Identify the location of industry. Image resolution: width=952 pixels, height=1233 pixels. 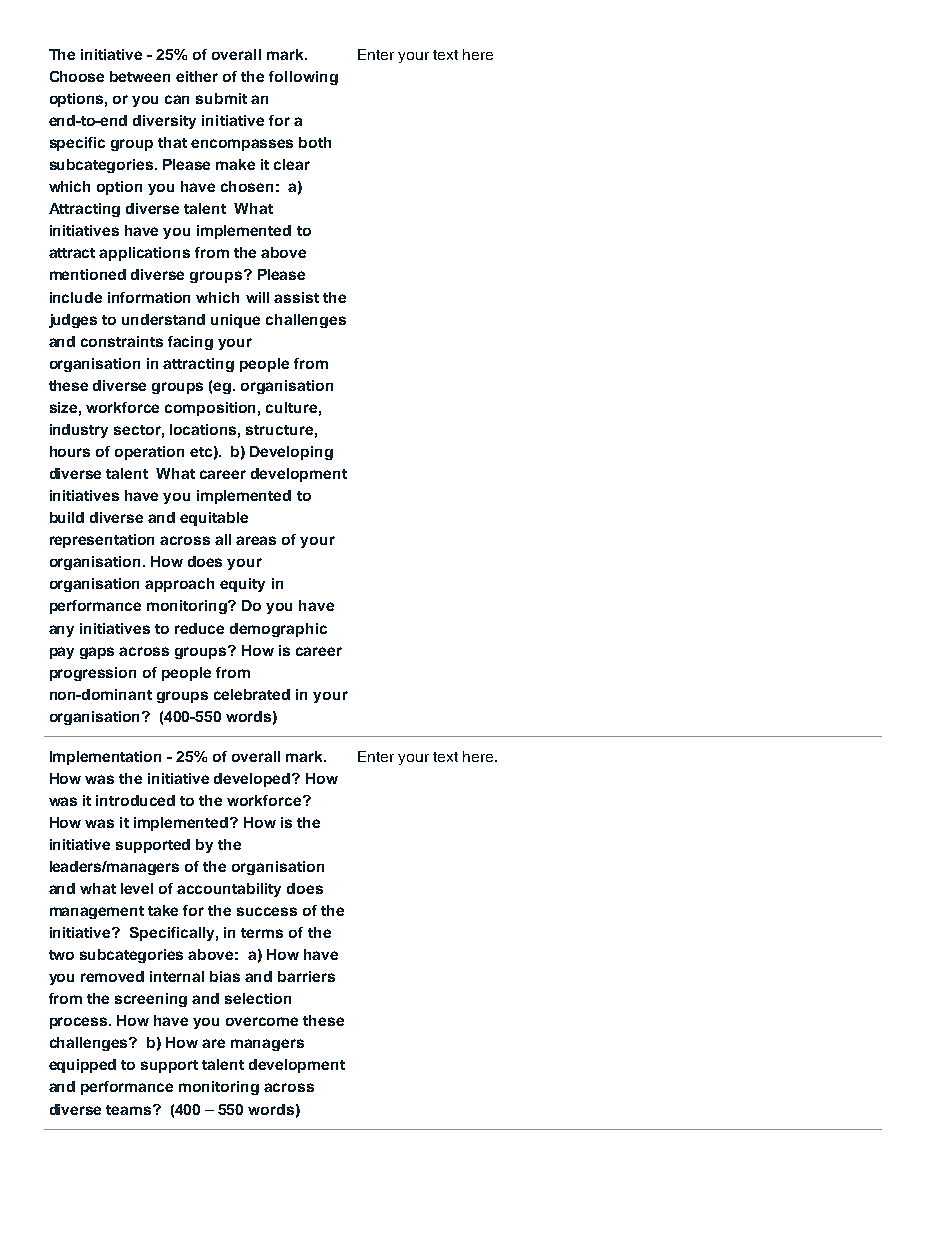
(79, 431).
